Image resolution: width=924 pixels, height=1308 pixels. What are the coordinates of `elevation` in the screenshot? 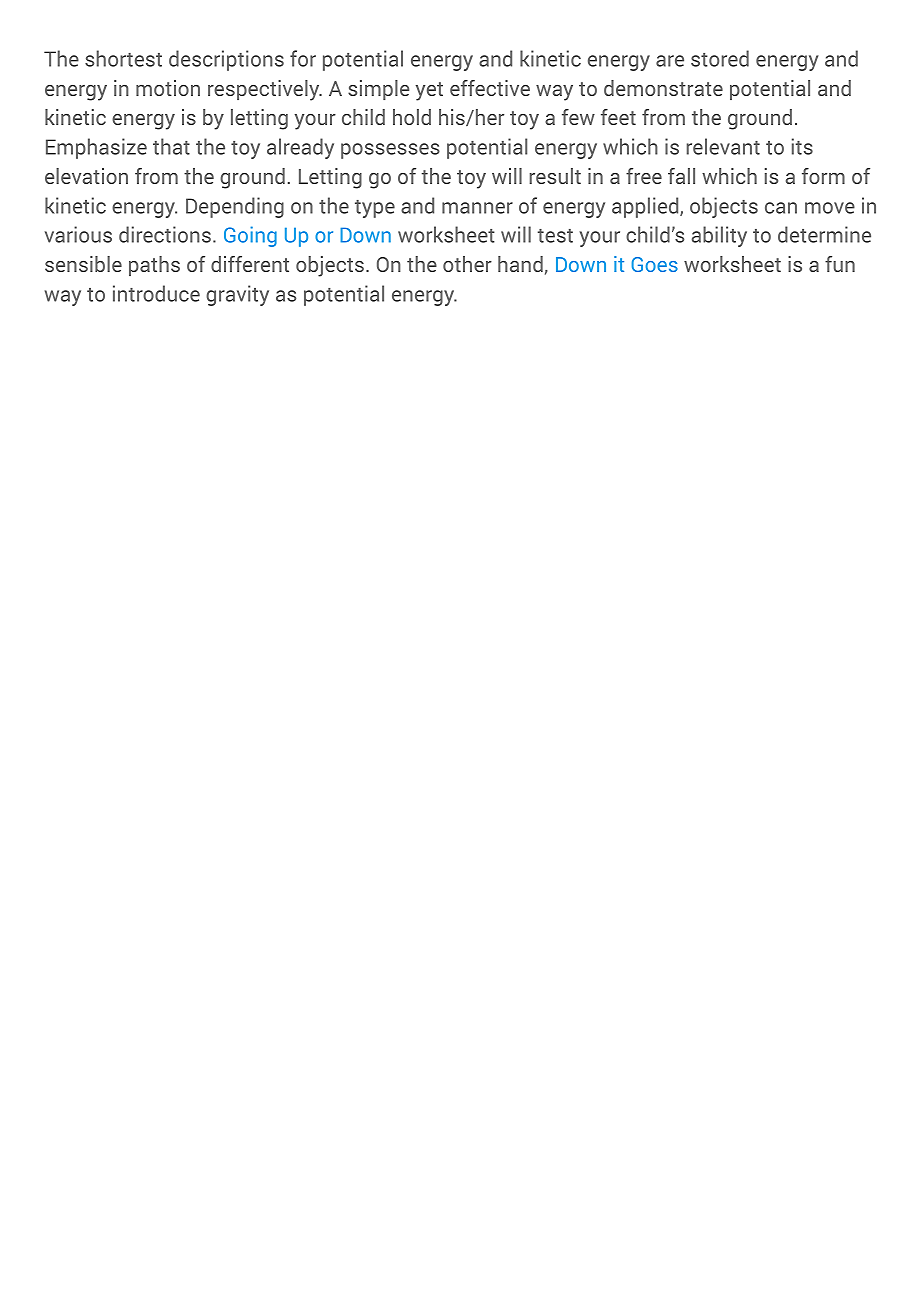 It's located at (86, 176).
